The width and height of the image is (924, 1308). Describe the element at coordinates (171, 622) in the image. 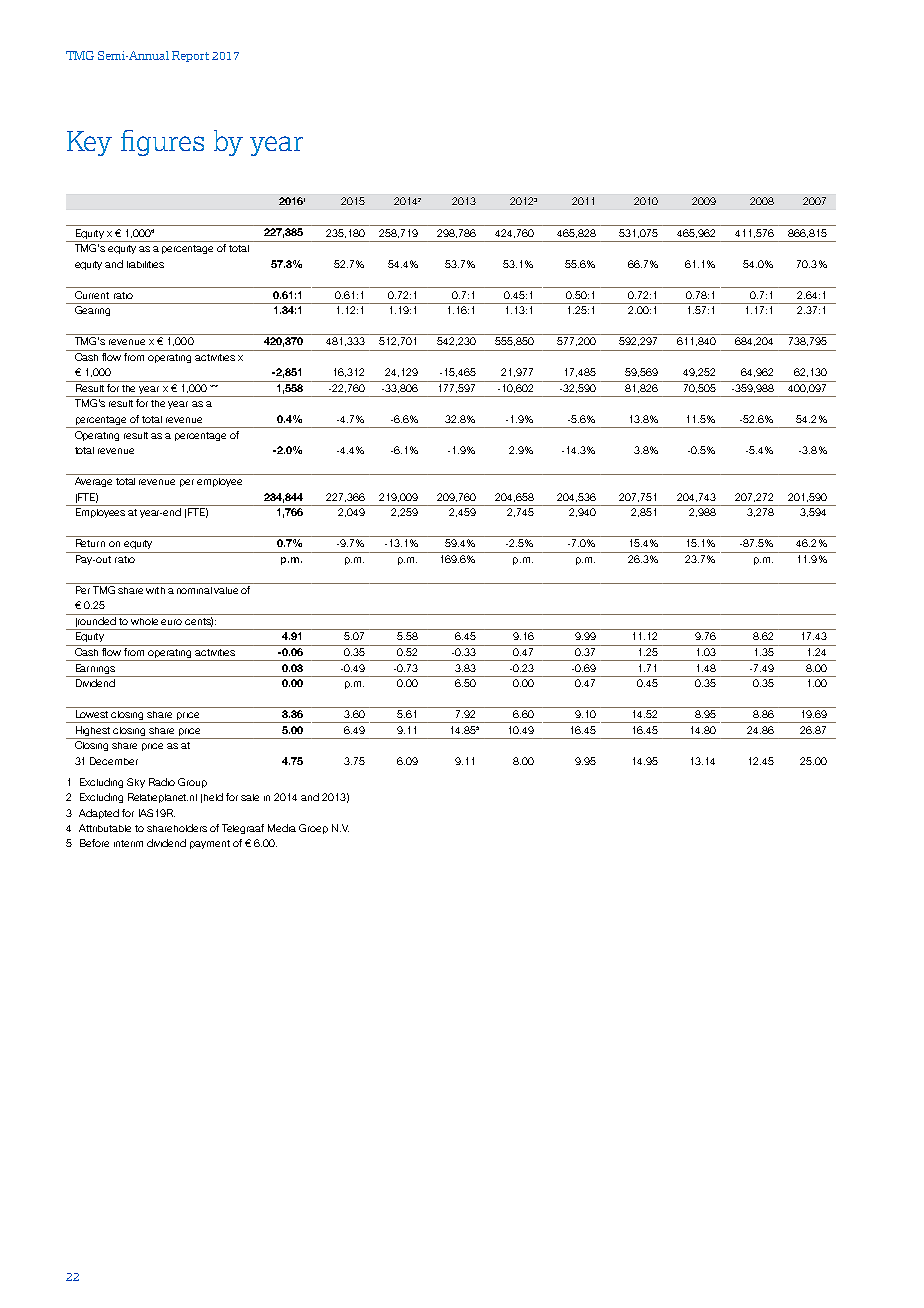

I see `euro` at that location.
